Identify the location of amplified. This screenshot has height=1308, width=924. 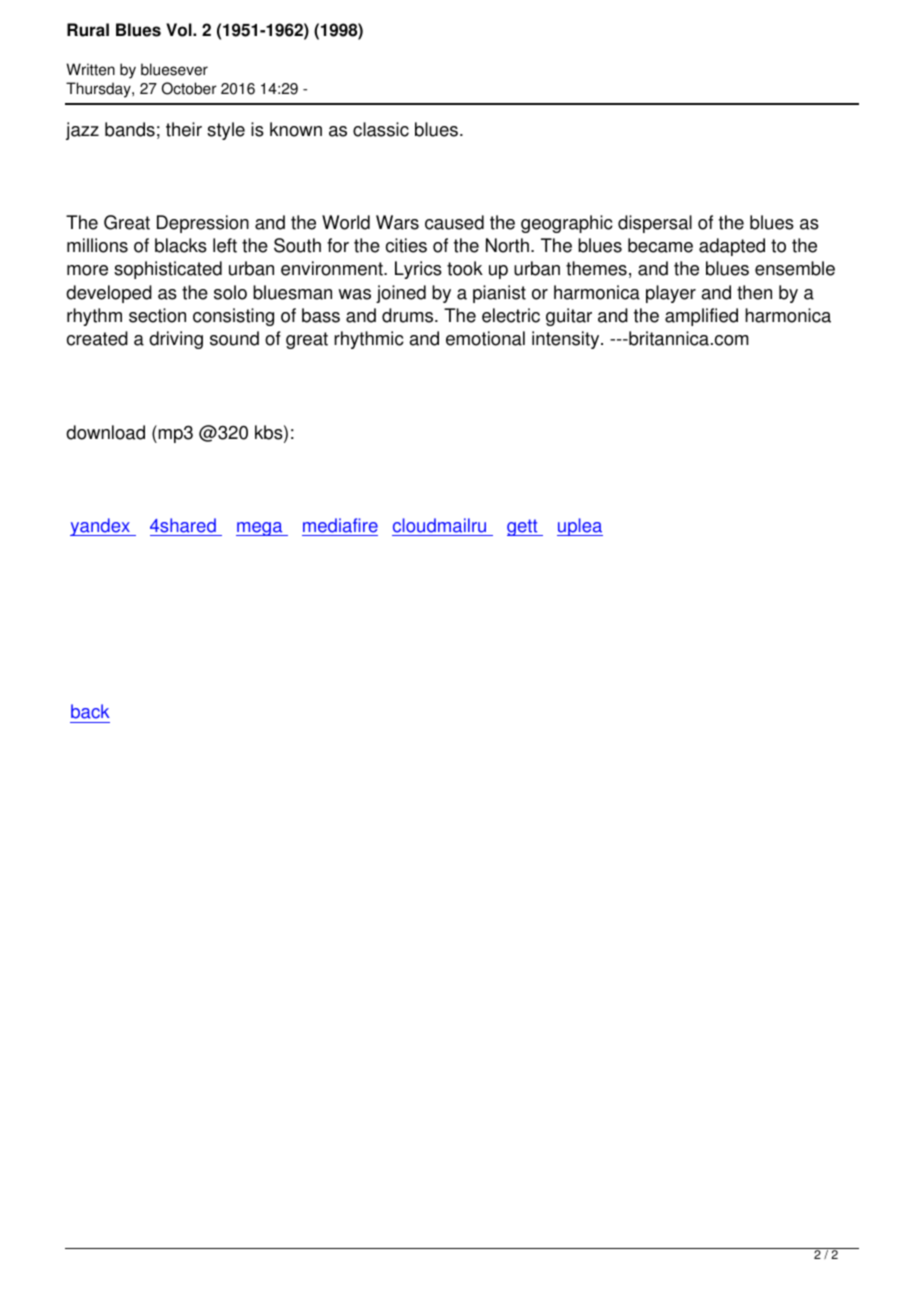
(701, 317).
